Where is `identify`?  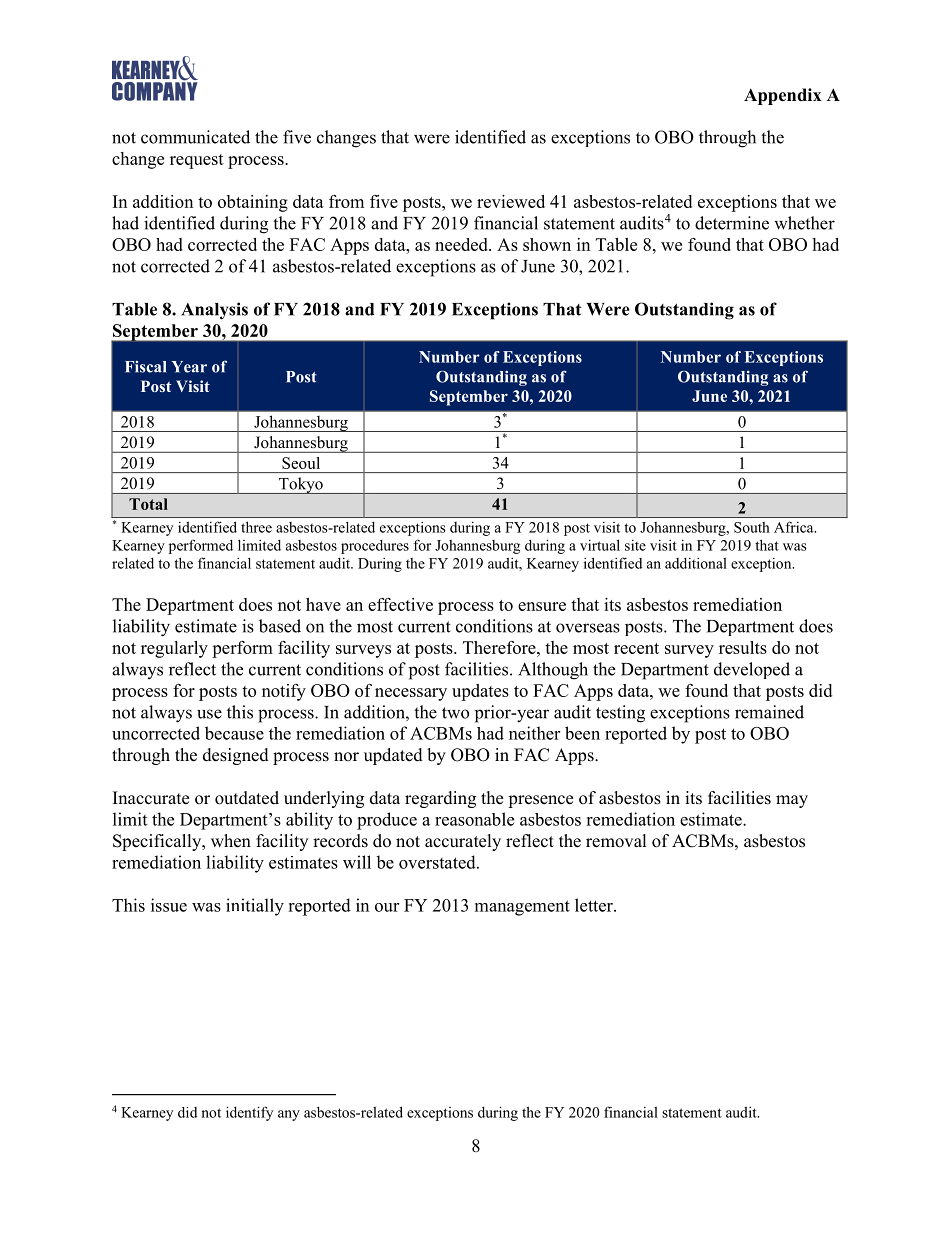
identify is located at coordinates (249, 1113).
